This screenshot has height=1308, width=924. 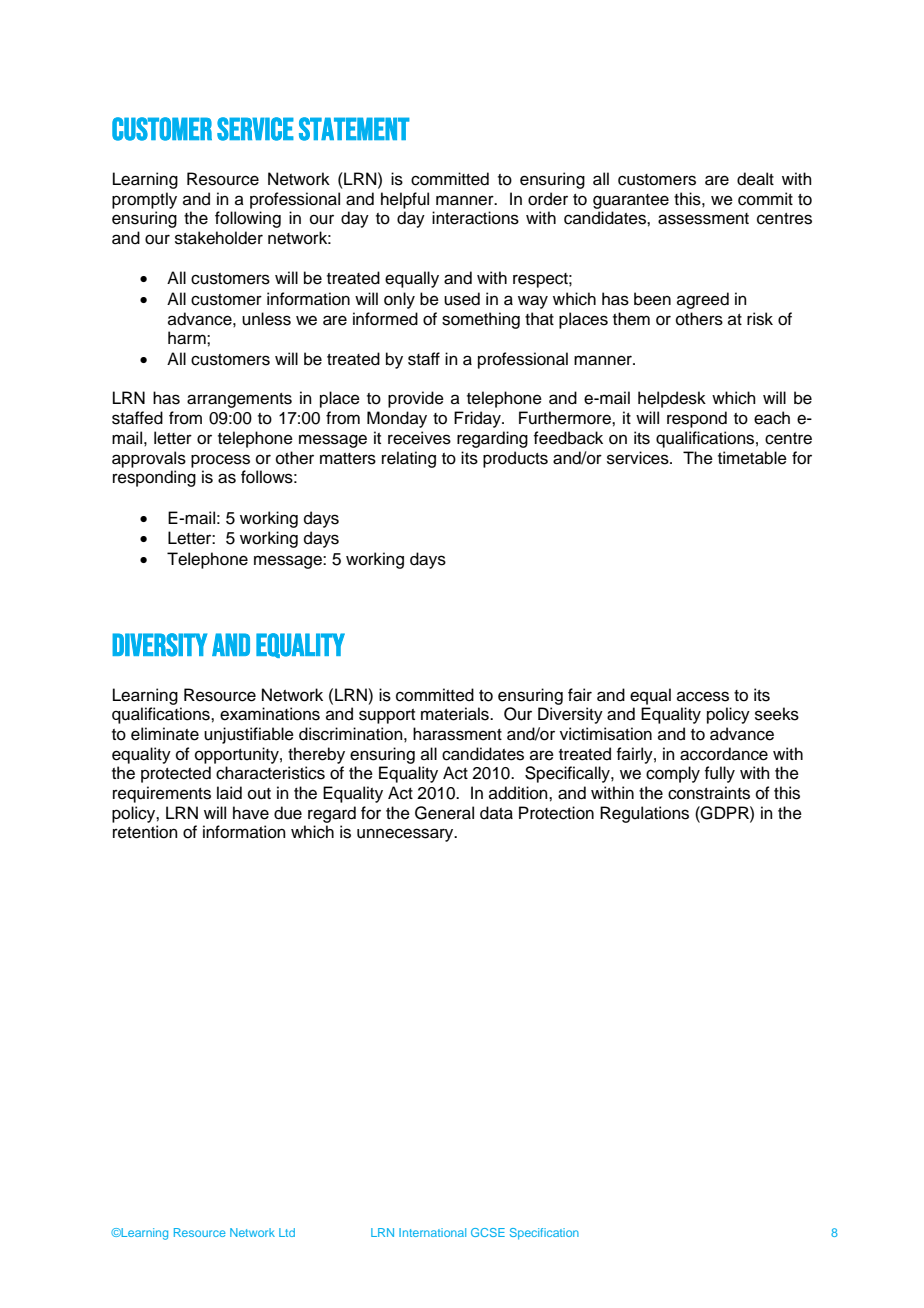 What do you see at coordinates (248, 219) in the screenshot?
I see `following` at bounding box center [248, 219].
